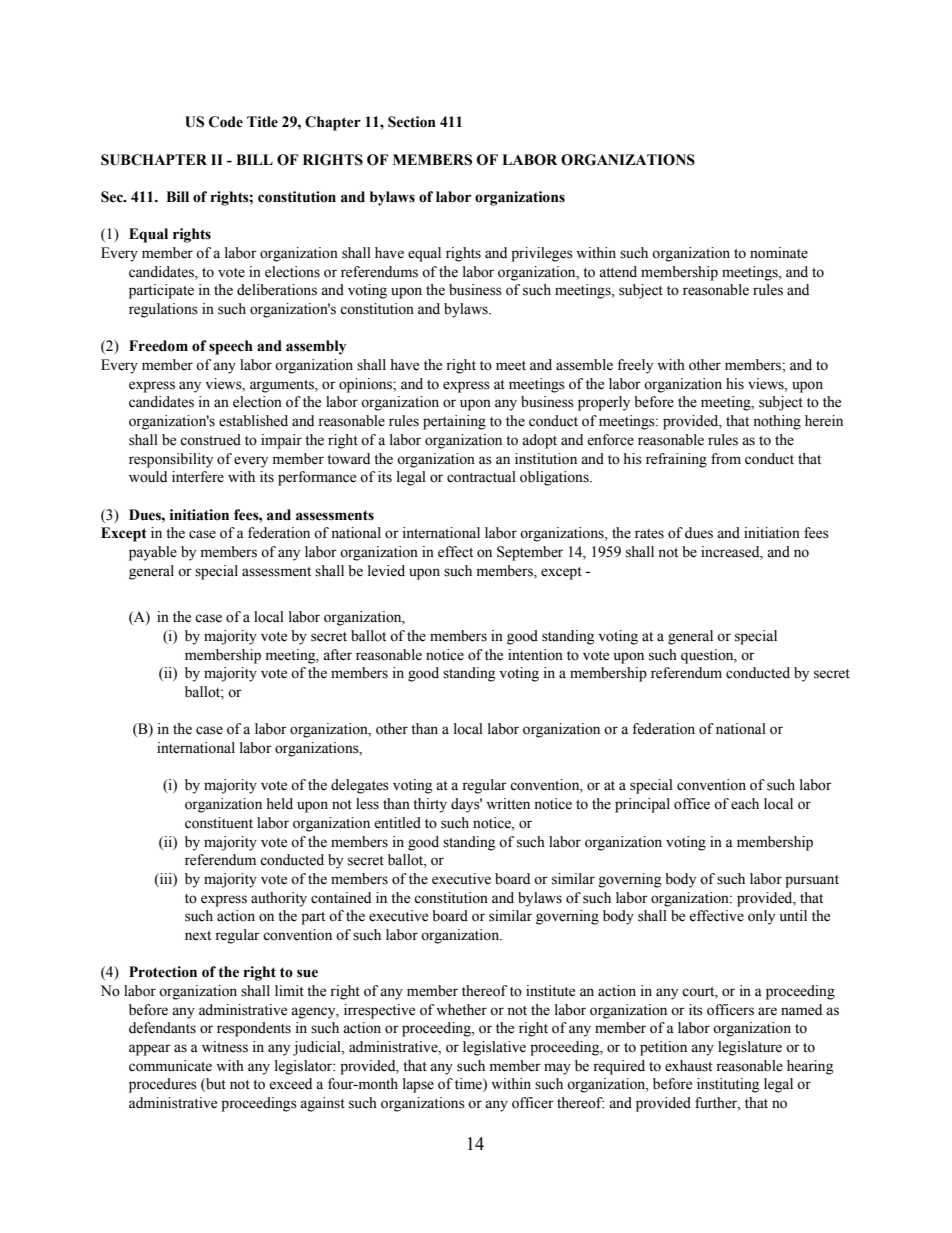  Describe the element at coordinates (535, 655) in the screenshot. I see `intention` at that location.
